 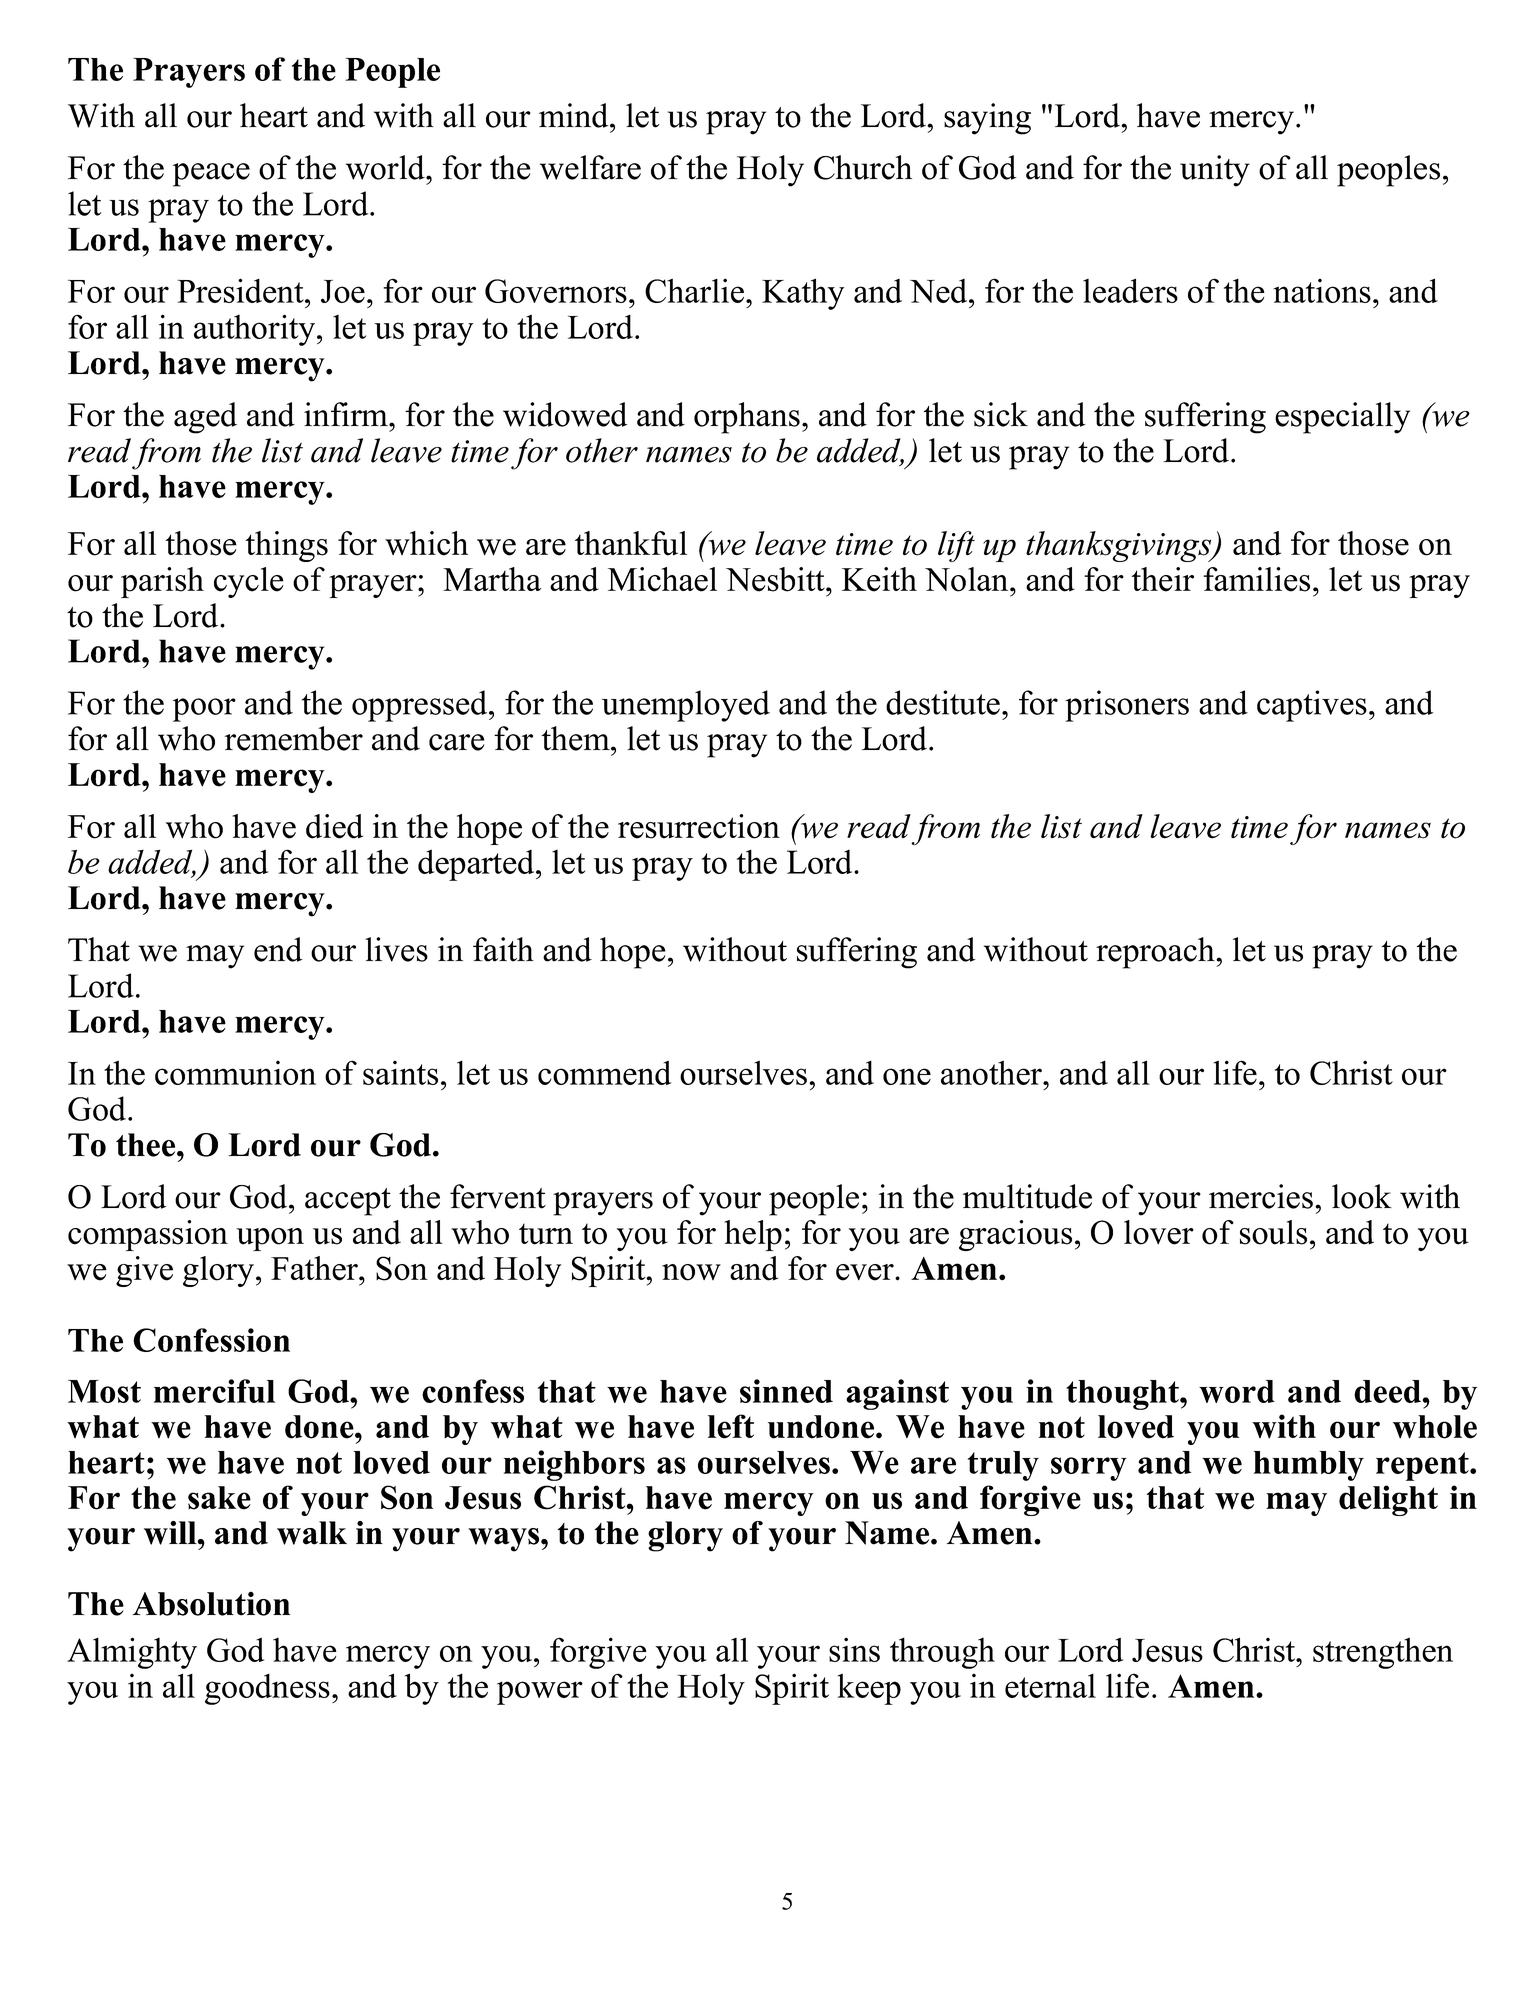 What do you see at coordinates (267, 1689) in the page?
I see `goodness` at bounding box center [267, 1689].
